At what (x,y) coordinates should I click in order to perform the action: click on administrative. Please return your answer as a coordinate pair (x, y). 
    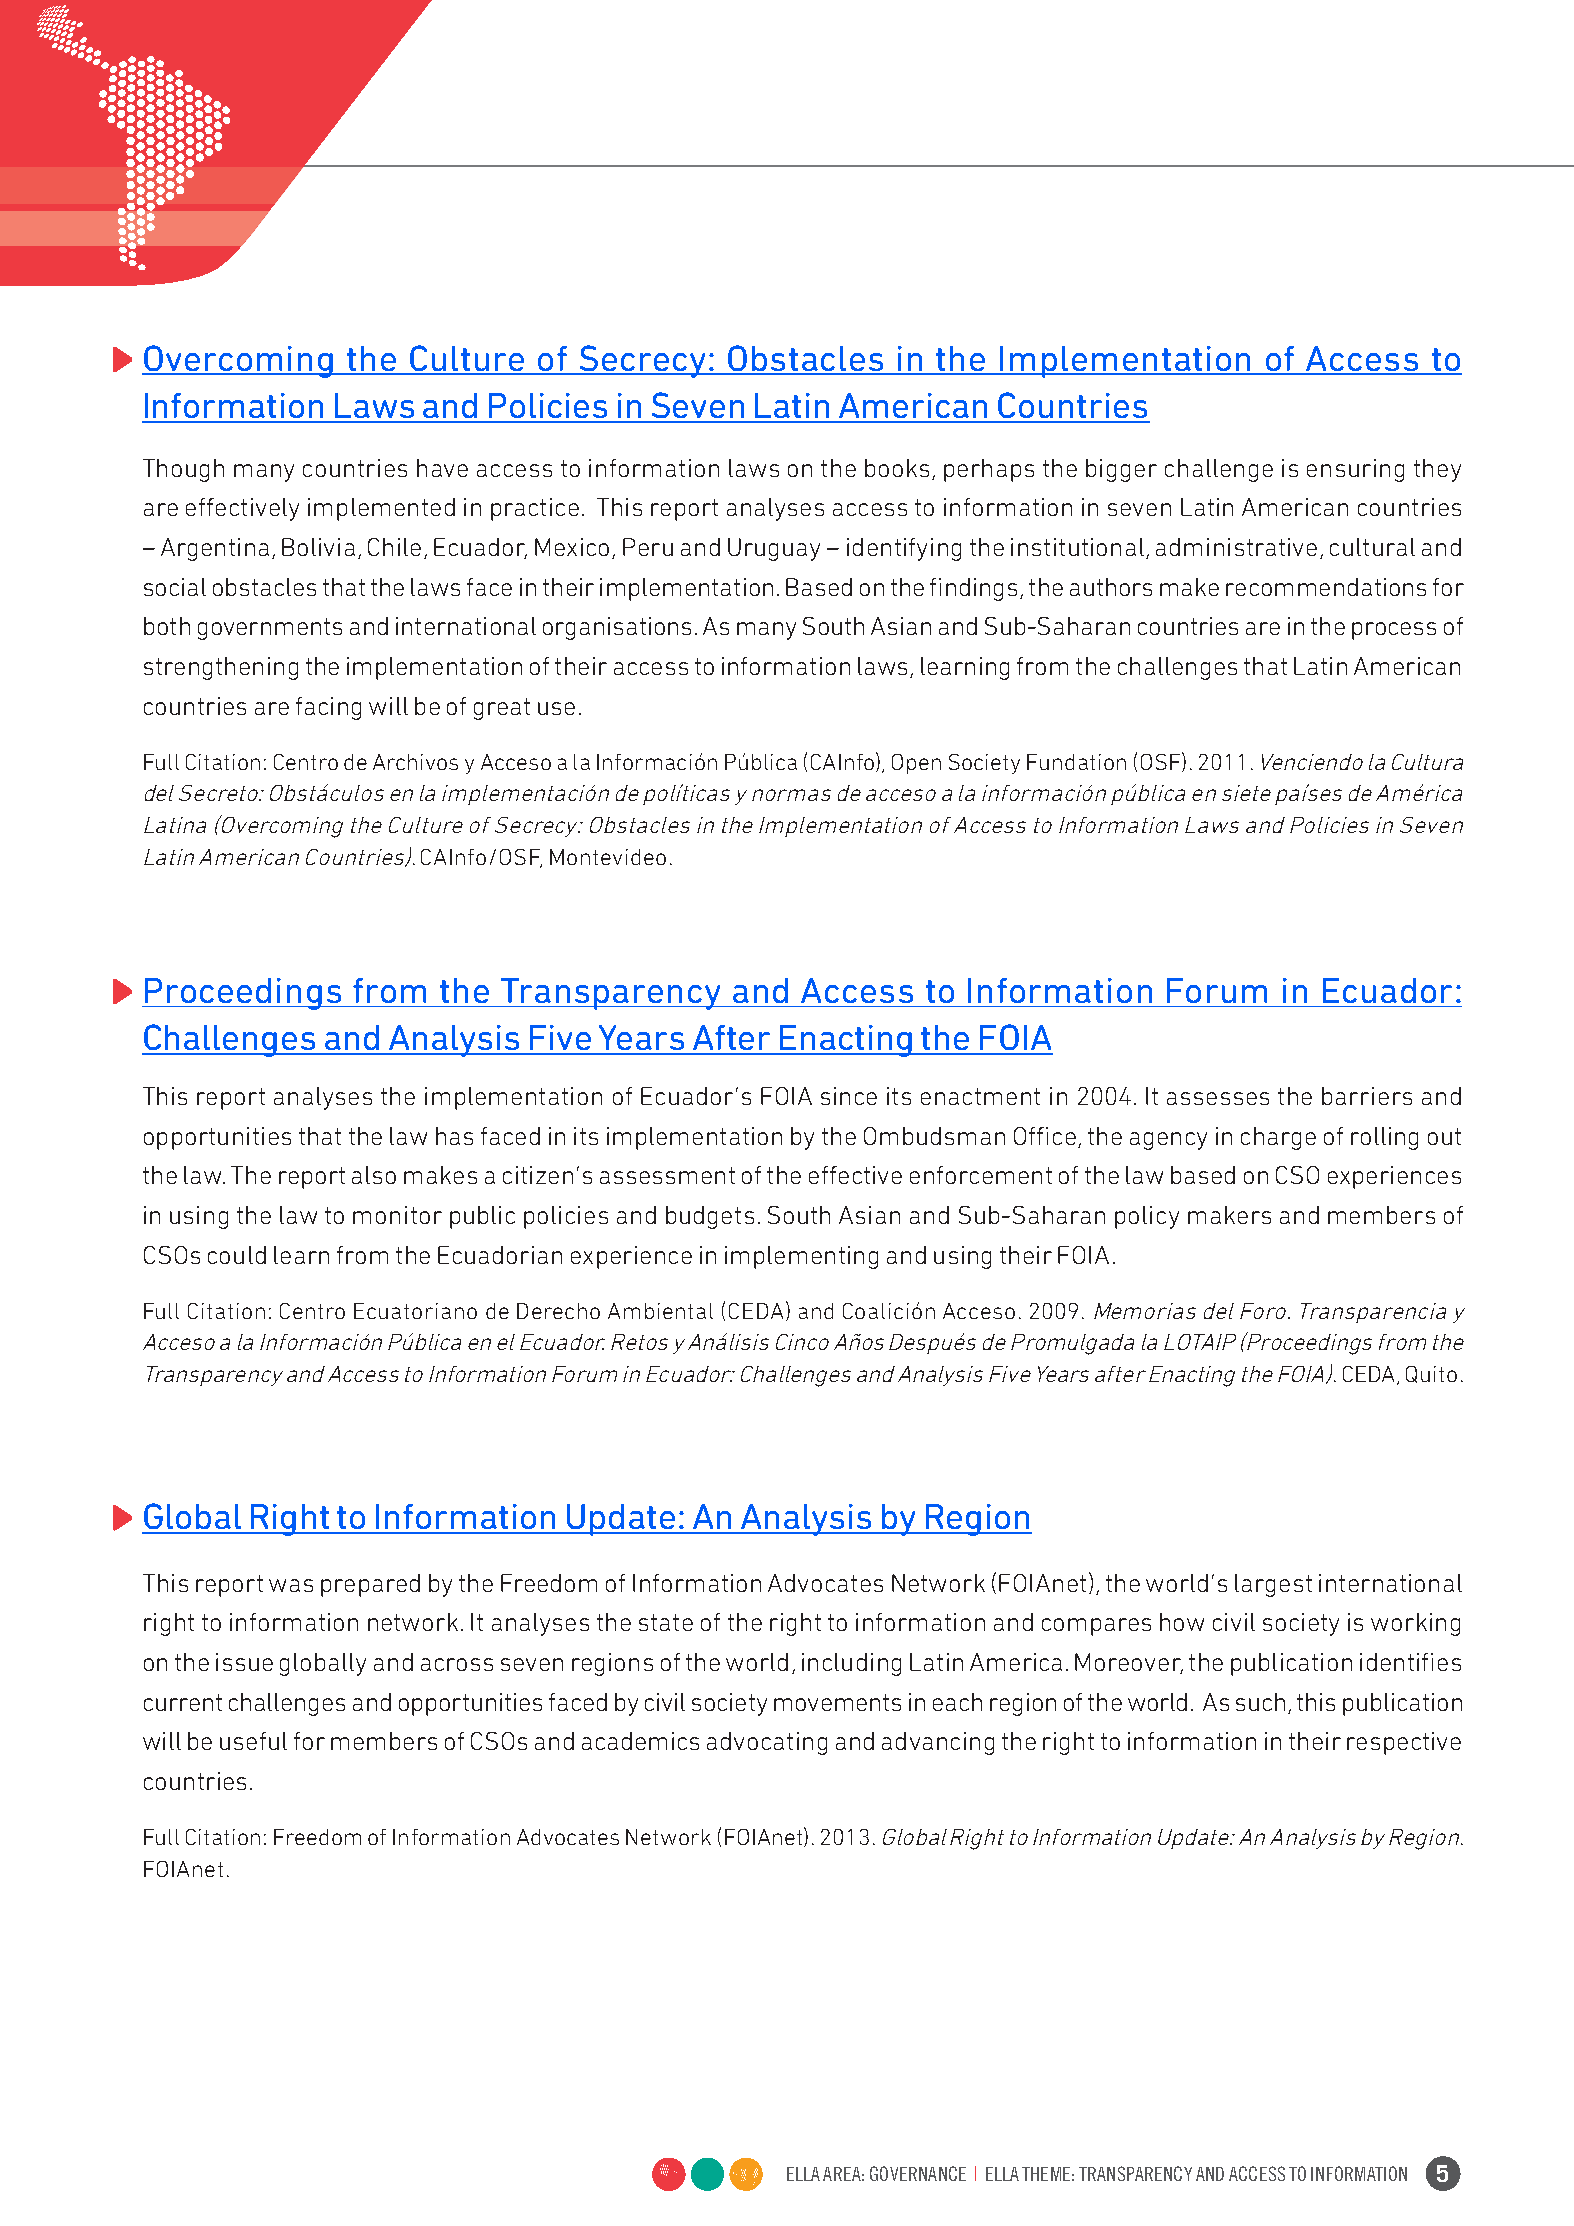
    Looking at the image, I should click on (1236, 547).
